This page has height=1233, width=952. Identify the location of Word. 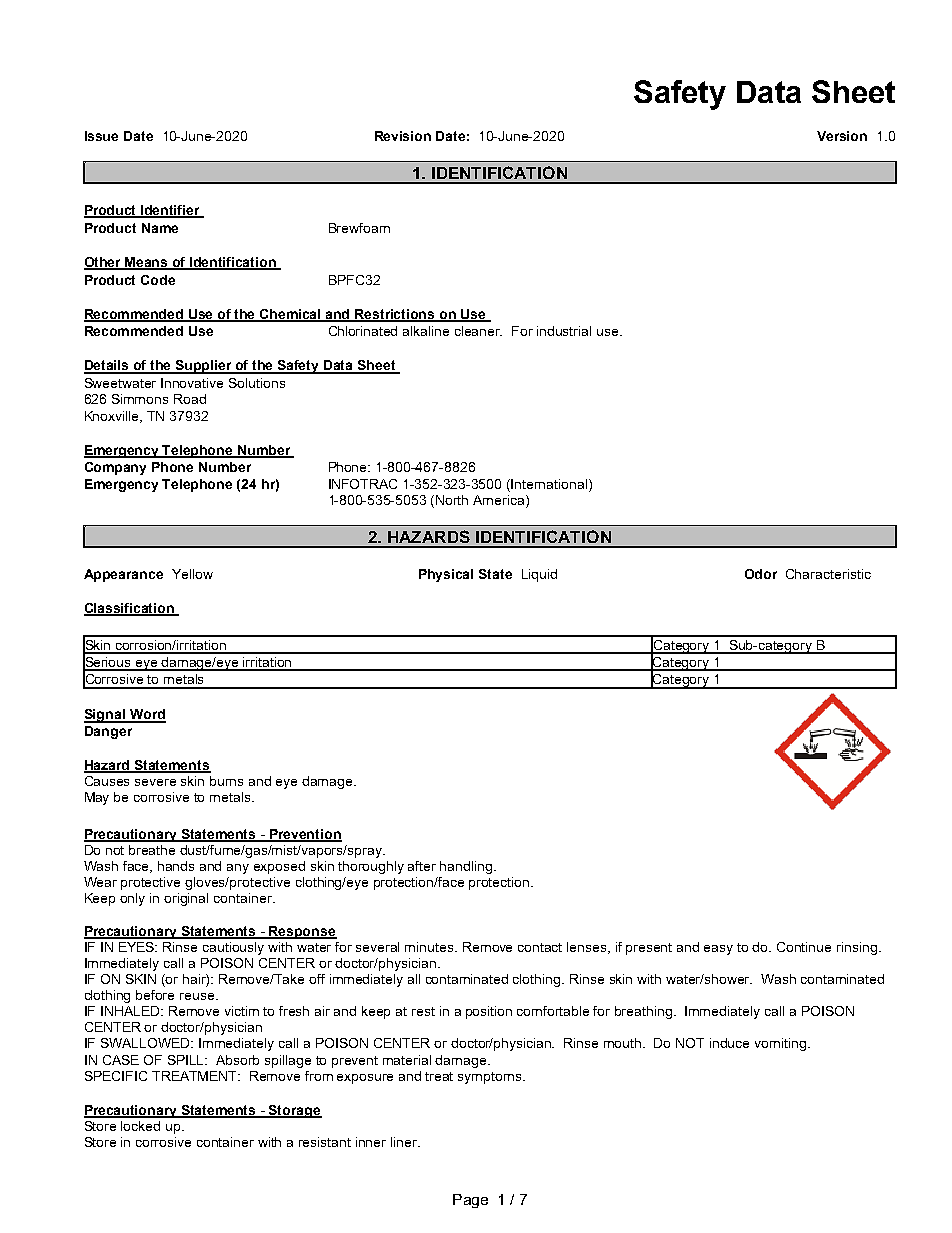
(147, 715).
